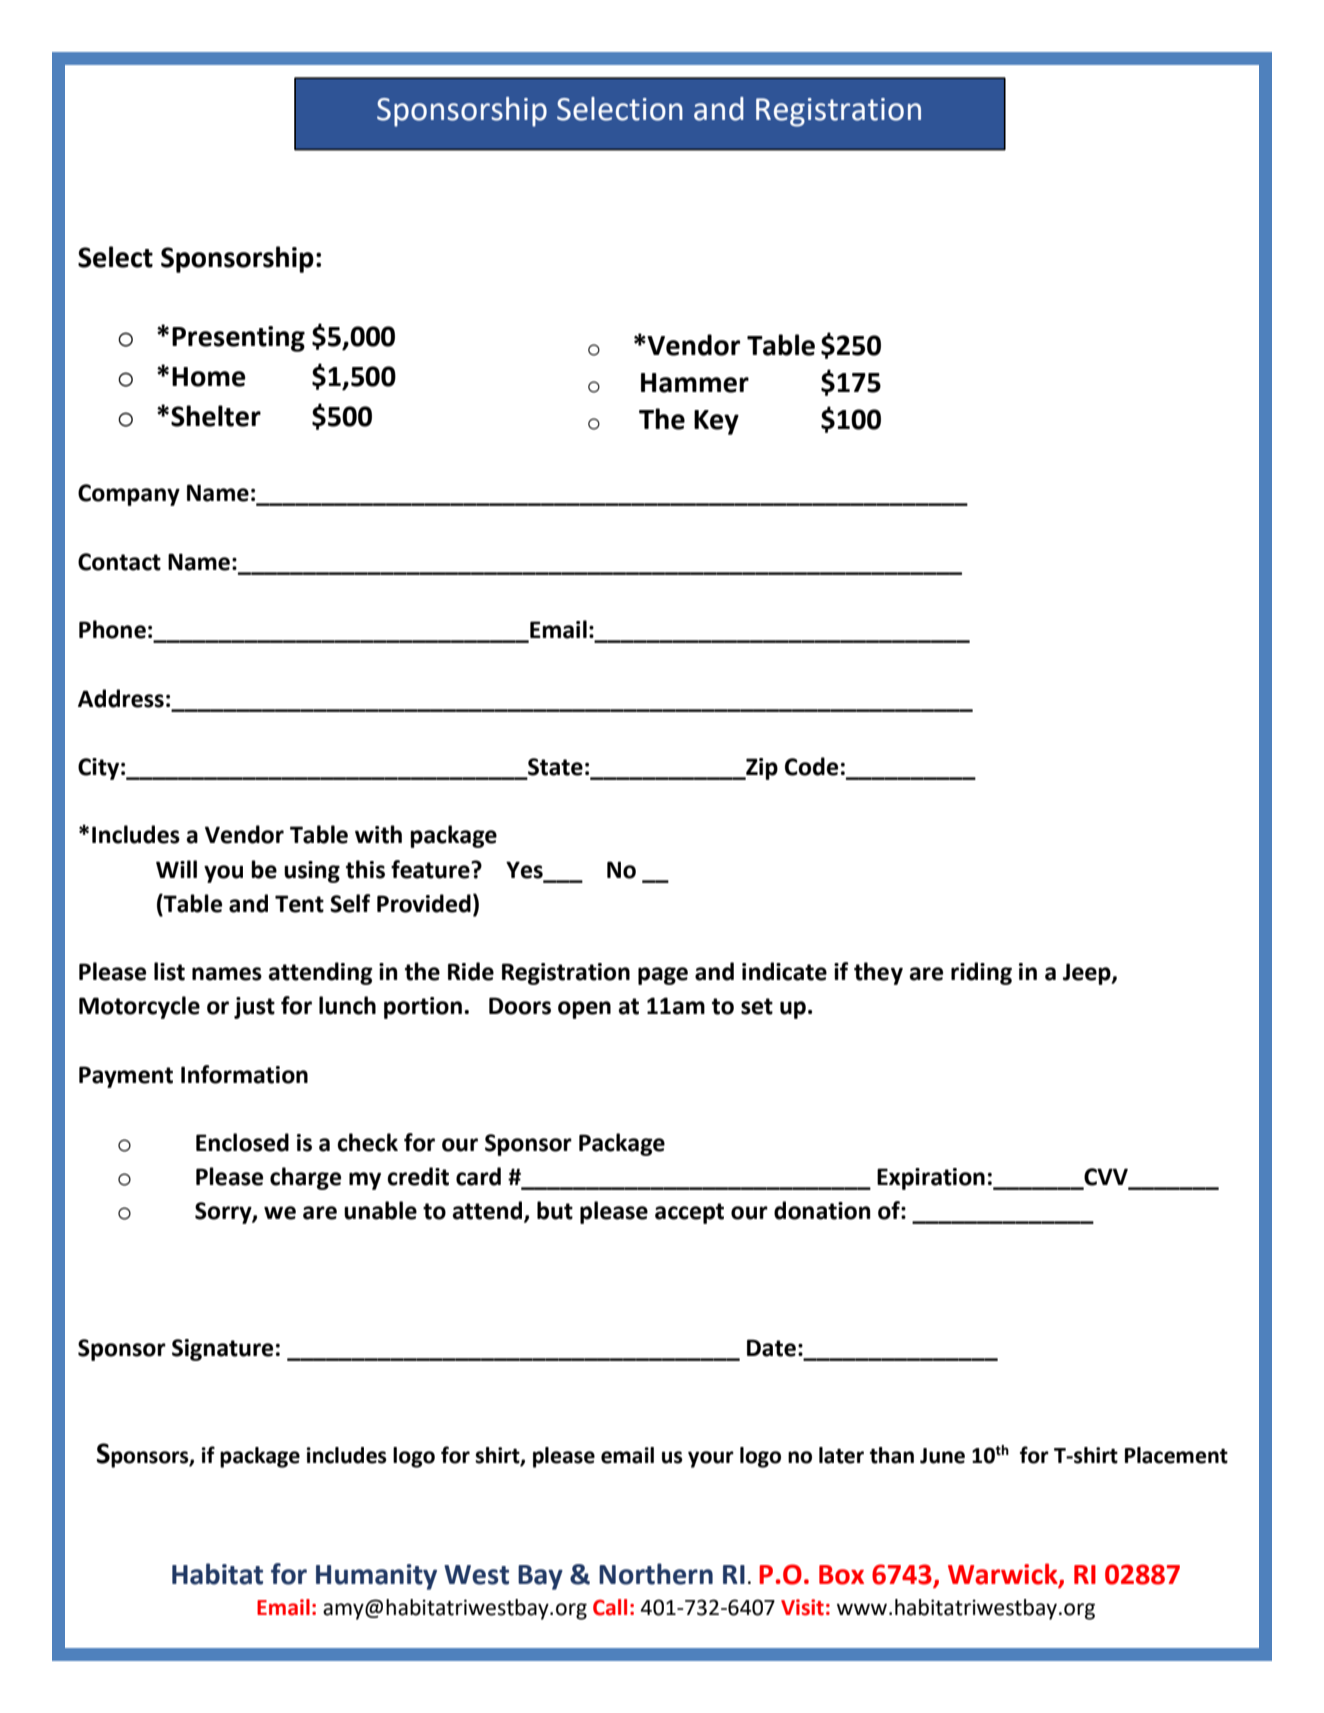 The height and width of the page is (1713, 1324). What do you see at coordinates (242, 1142) in the page?
I see `Enclosed` at bounding box center [242, 1142].
